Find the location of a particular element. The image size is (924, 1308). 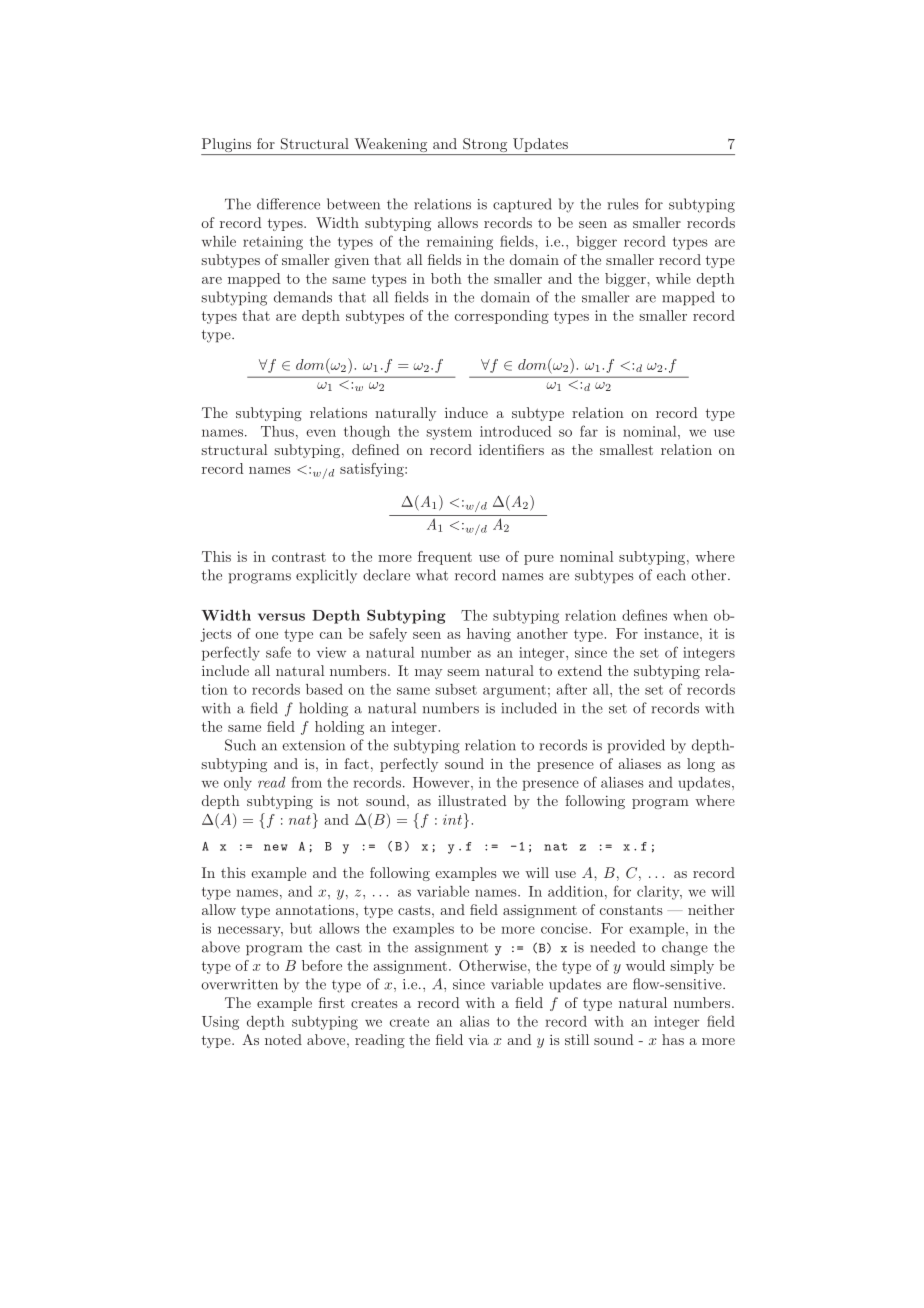

subset is located at coordinates (456, 689).
